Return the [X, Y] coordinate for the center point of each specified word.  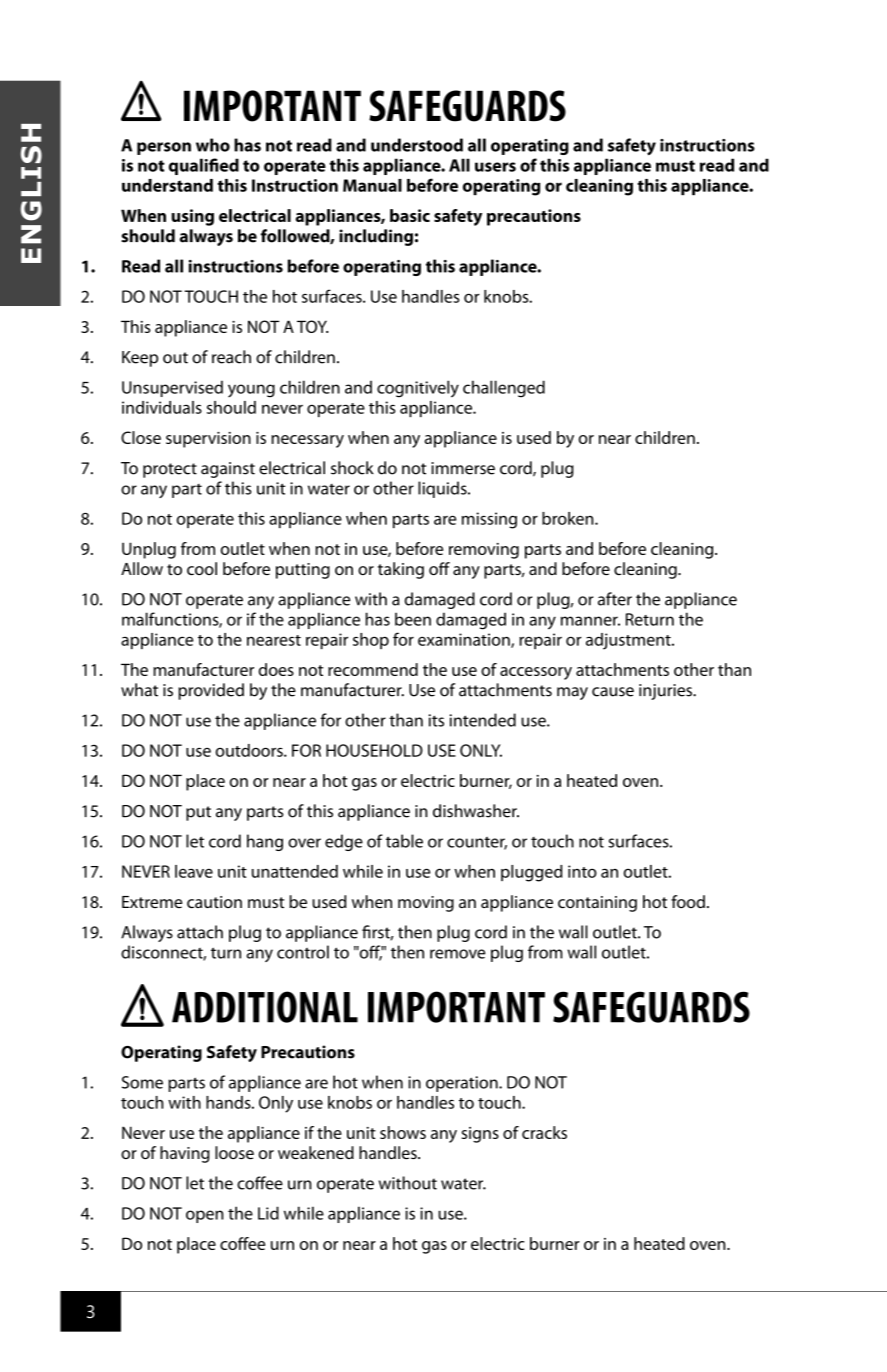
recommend [373, 669]
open [205, 1216]
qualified [204, 166]
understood [417, 145]
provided [211, 691]
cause [613, 692]
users [495, 167]
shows [403, 1132]
